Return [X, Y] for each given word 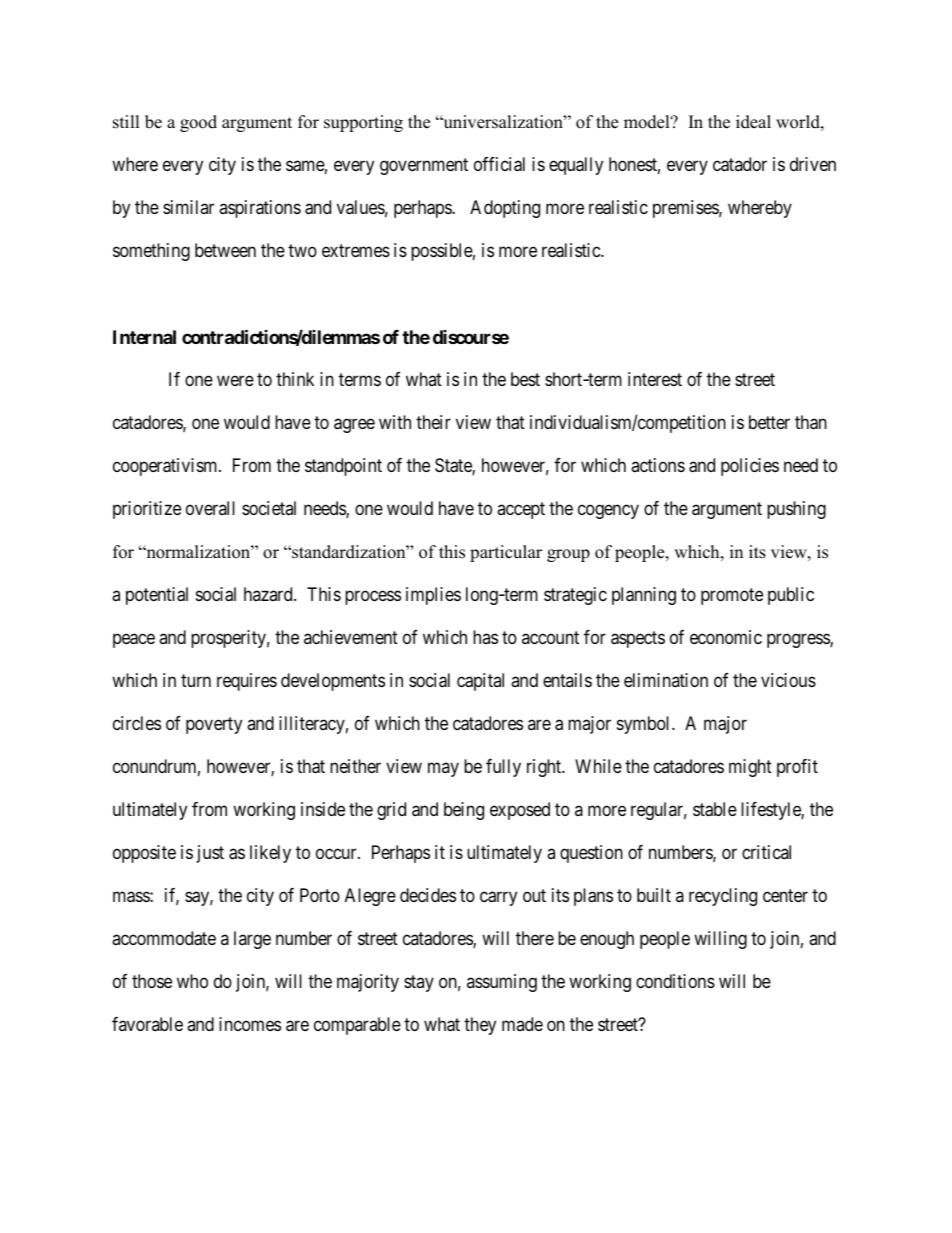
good [198, 123]
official [499, 164]
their [433, 422]
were [235, 381]
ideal [753, 122]
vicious [788, 680]
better [769, 422]
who [192, 981]
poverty [214, 725]
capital [480, 682]
